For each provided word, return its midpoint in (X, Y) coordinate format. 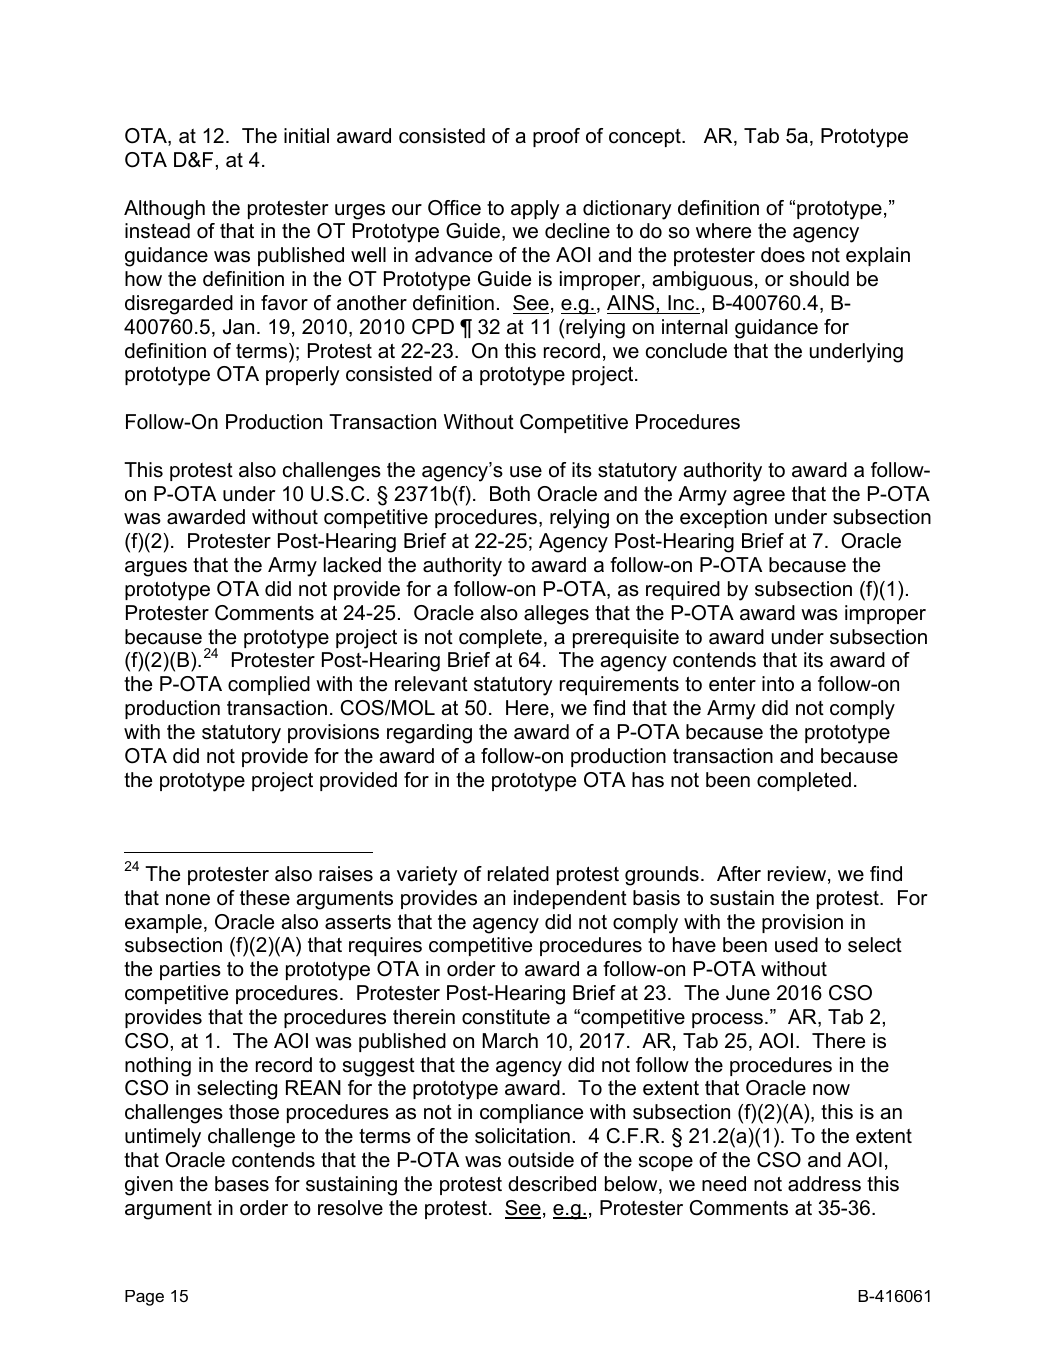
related (518, 874)
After (739, 874)
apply (535, 210)
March (510, 1041)
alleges (556, 615)
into (778, 684)
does (783, 255)
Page (144, 1298)
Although (164, 210)
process (727, 1020)
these (265, 898)
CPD (433, 327)
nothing (158, 1067)
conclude (686, 351)
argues (156, 569)
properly (303, 376)
